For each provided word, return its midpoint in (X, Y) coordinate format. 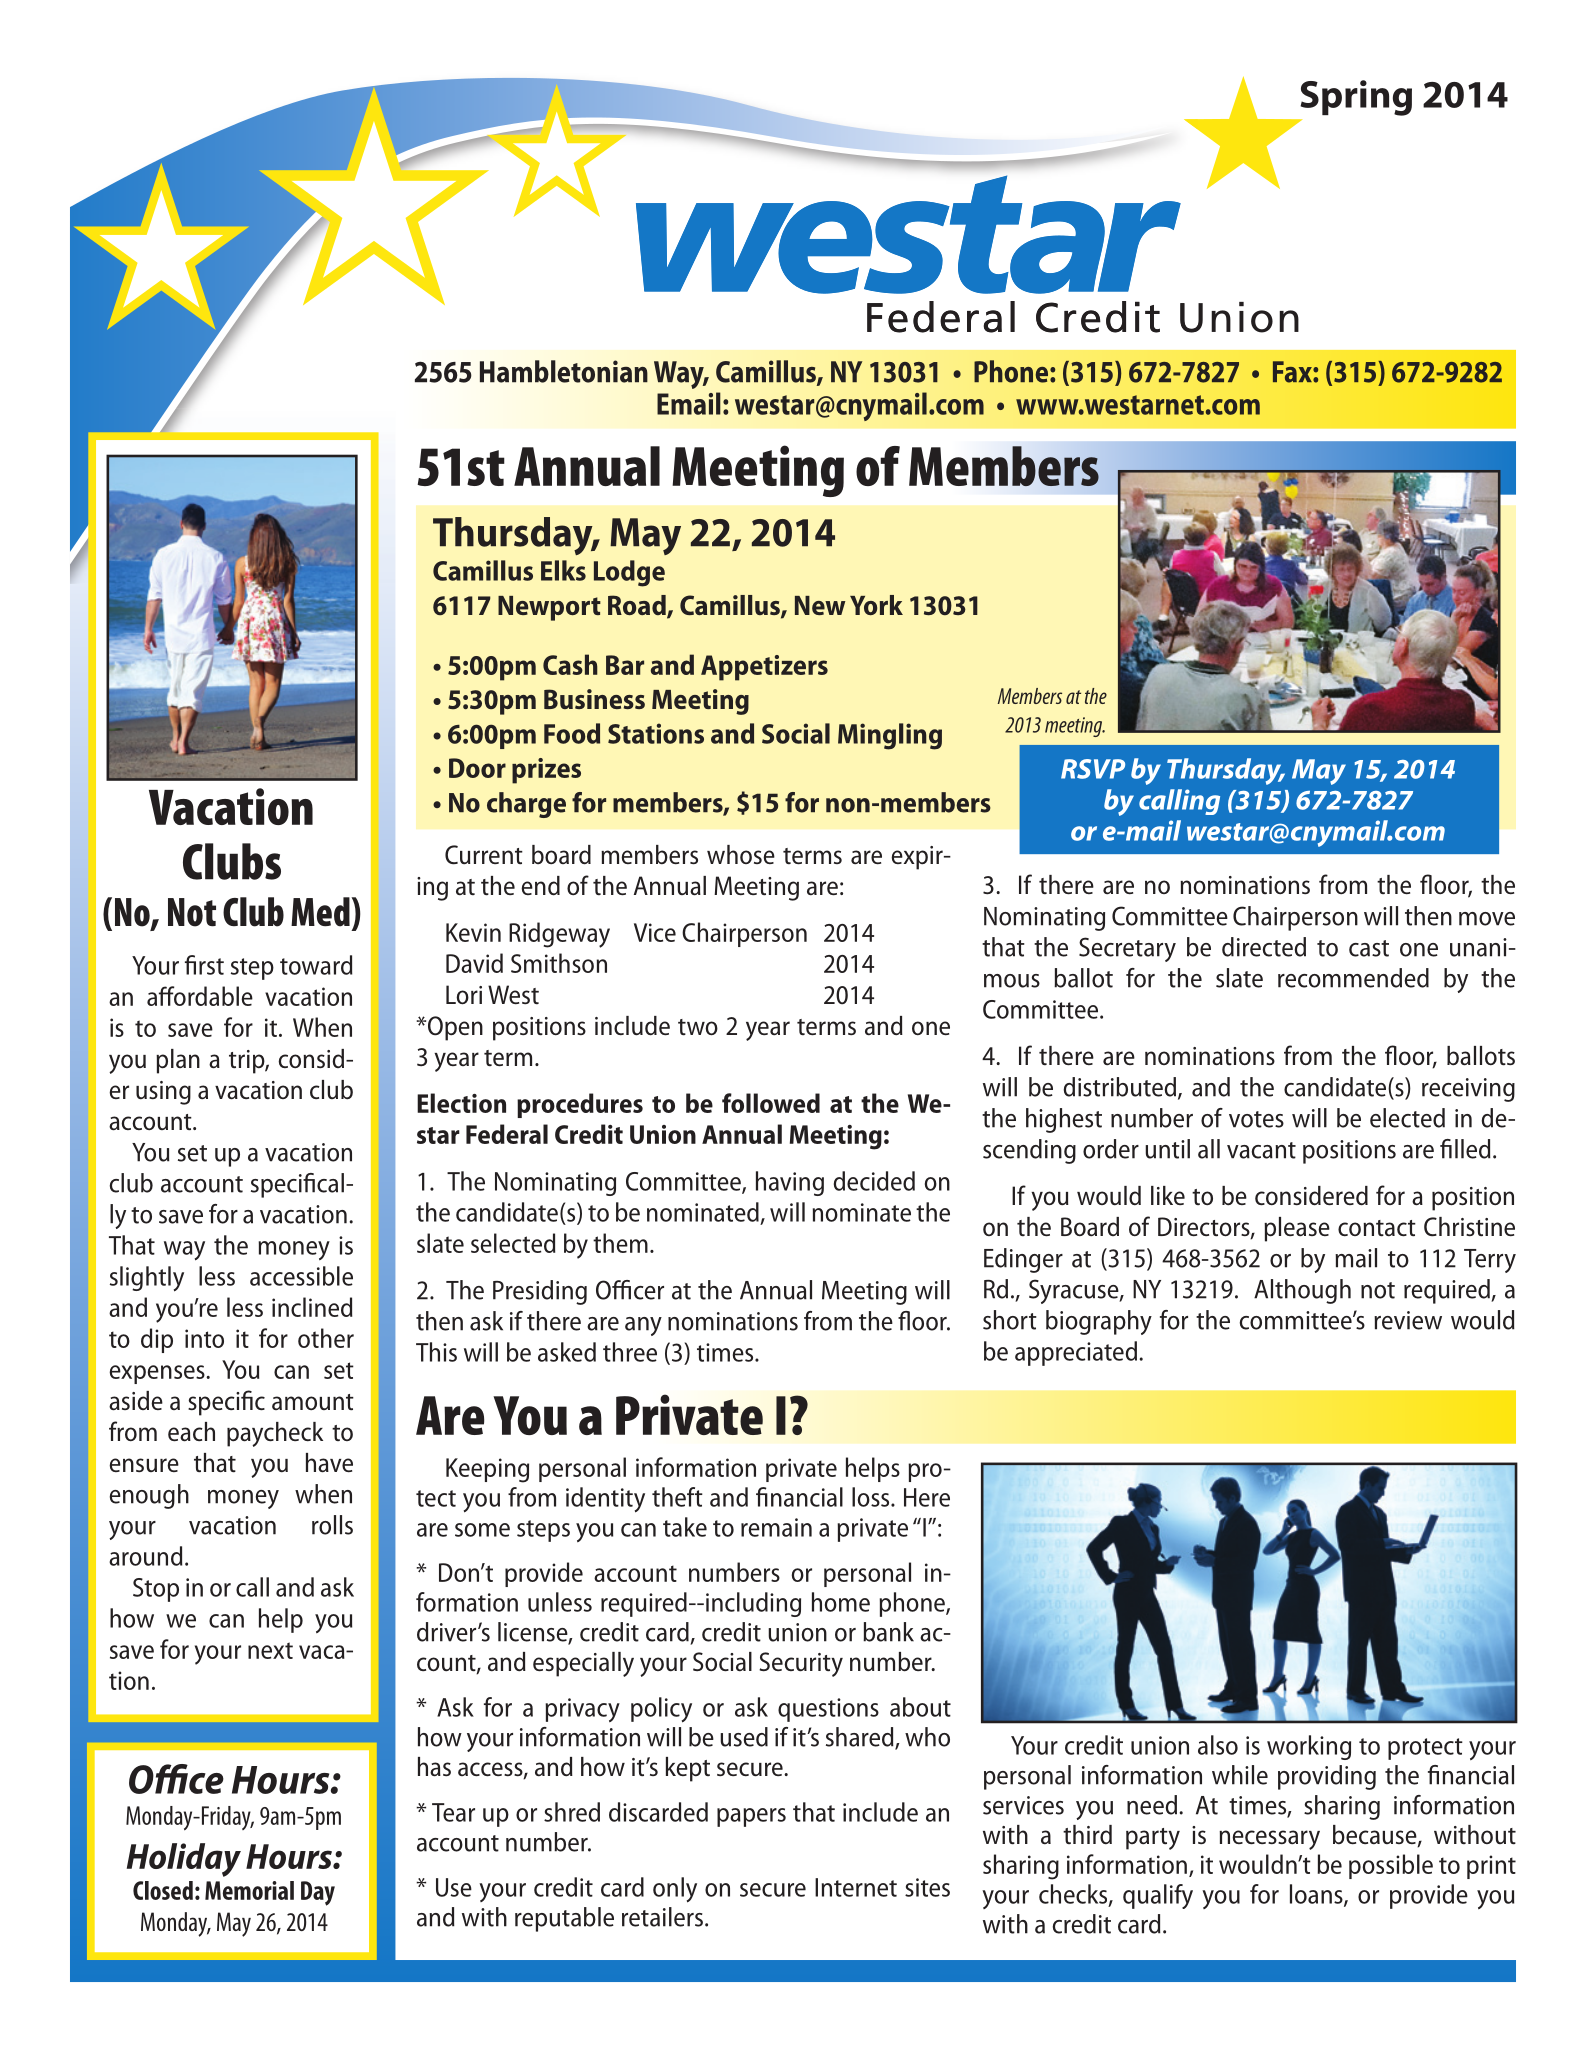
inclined (312, 1307)
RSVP (1093, 769)
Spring (1356, 98)
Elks (563, 570)
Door (477, 768)
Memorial (249, 1890)
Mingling (890, 736)
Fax (1293, 372)
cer (649, 1293)
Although (1302, 1291)
